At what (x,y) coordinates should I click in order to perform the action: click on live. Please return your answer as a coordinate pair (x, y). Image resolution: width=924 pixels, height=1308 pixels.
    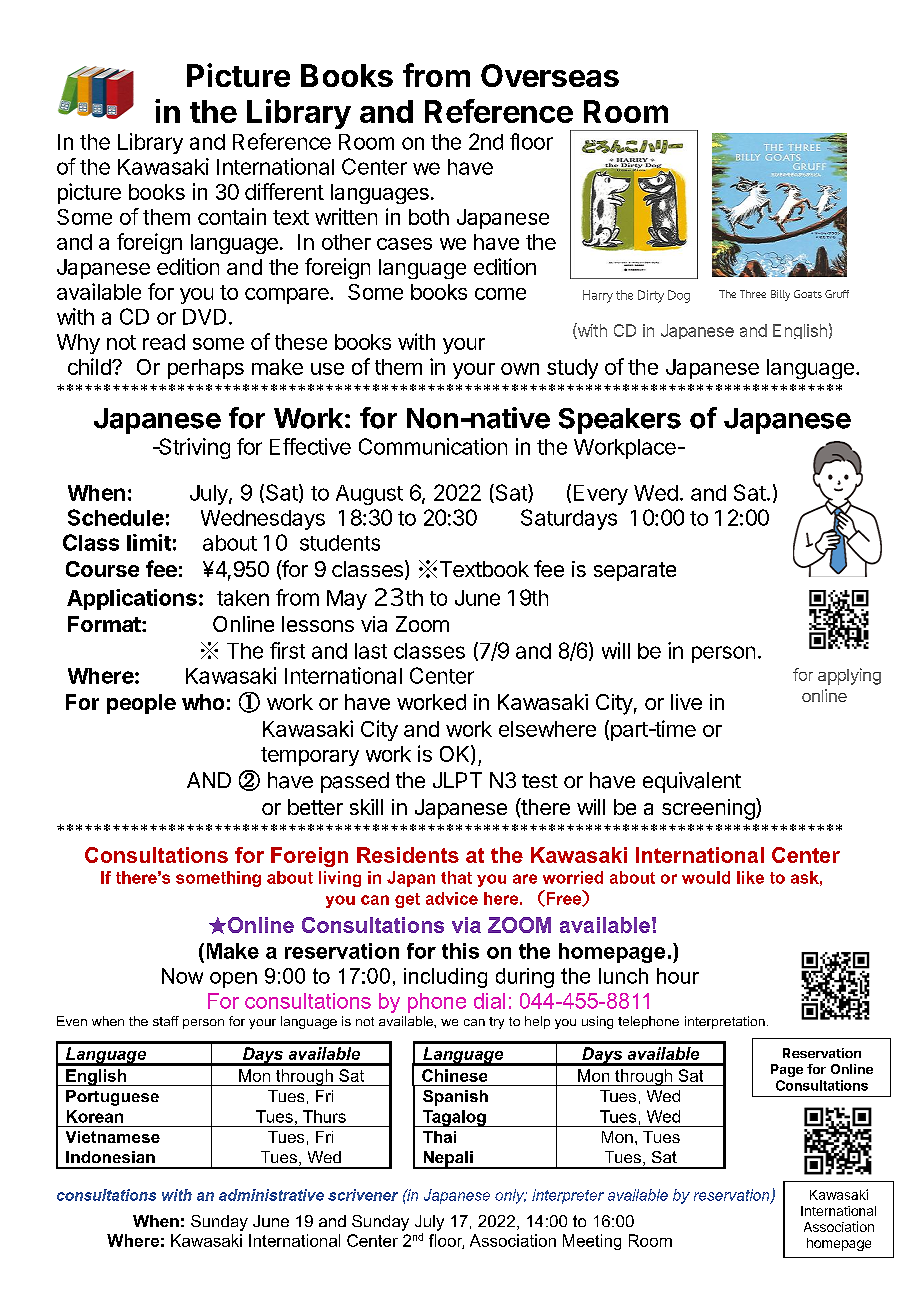
    Looking at the image, I should click on (686, 702).
